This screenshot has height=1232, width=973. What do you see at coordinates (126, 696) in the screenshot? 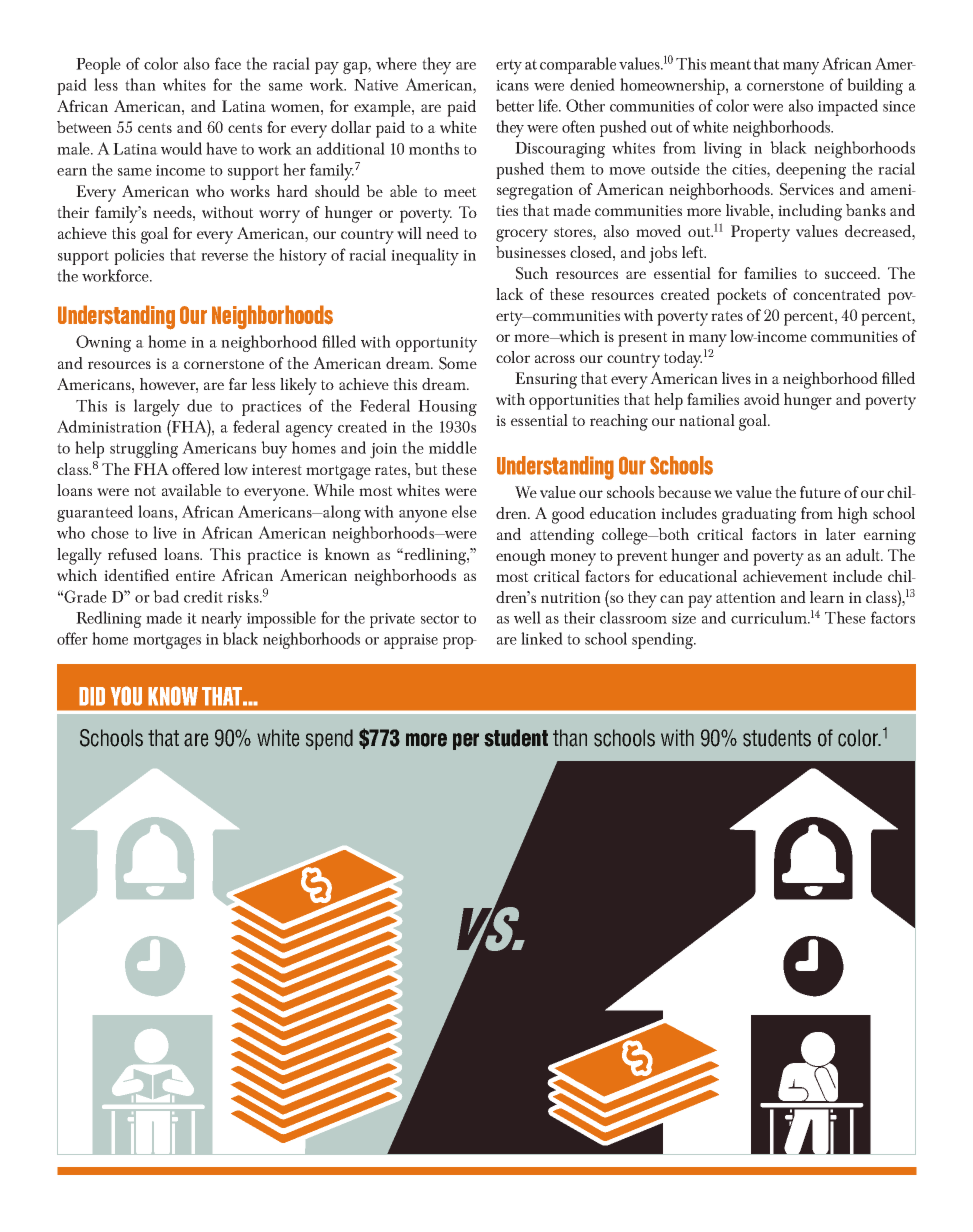
I see `YOU` at bounding box center [126, 696].
